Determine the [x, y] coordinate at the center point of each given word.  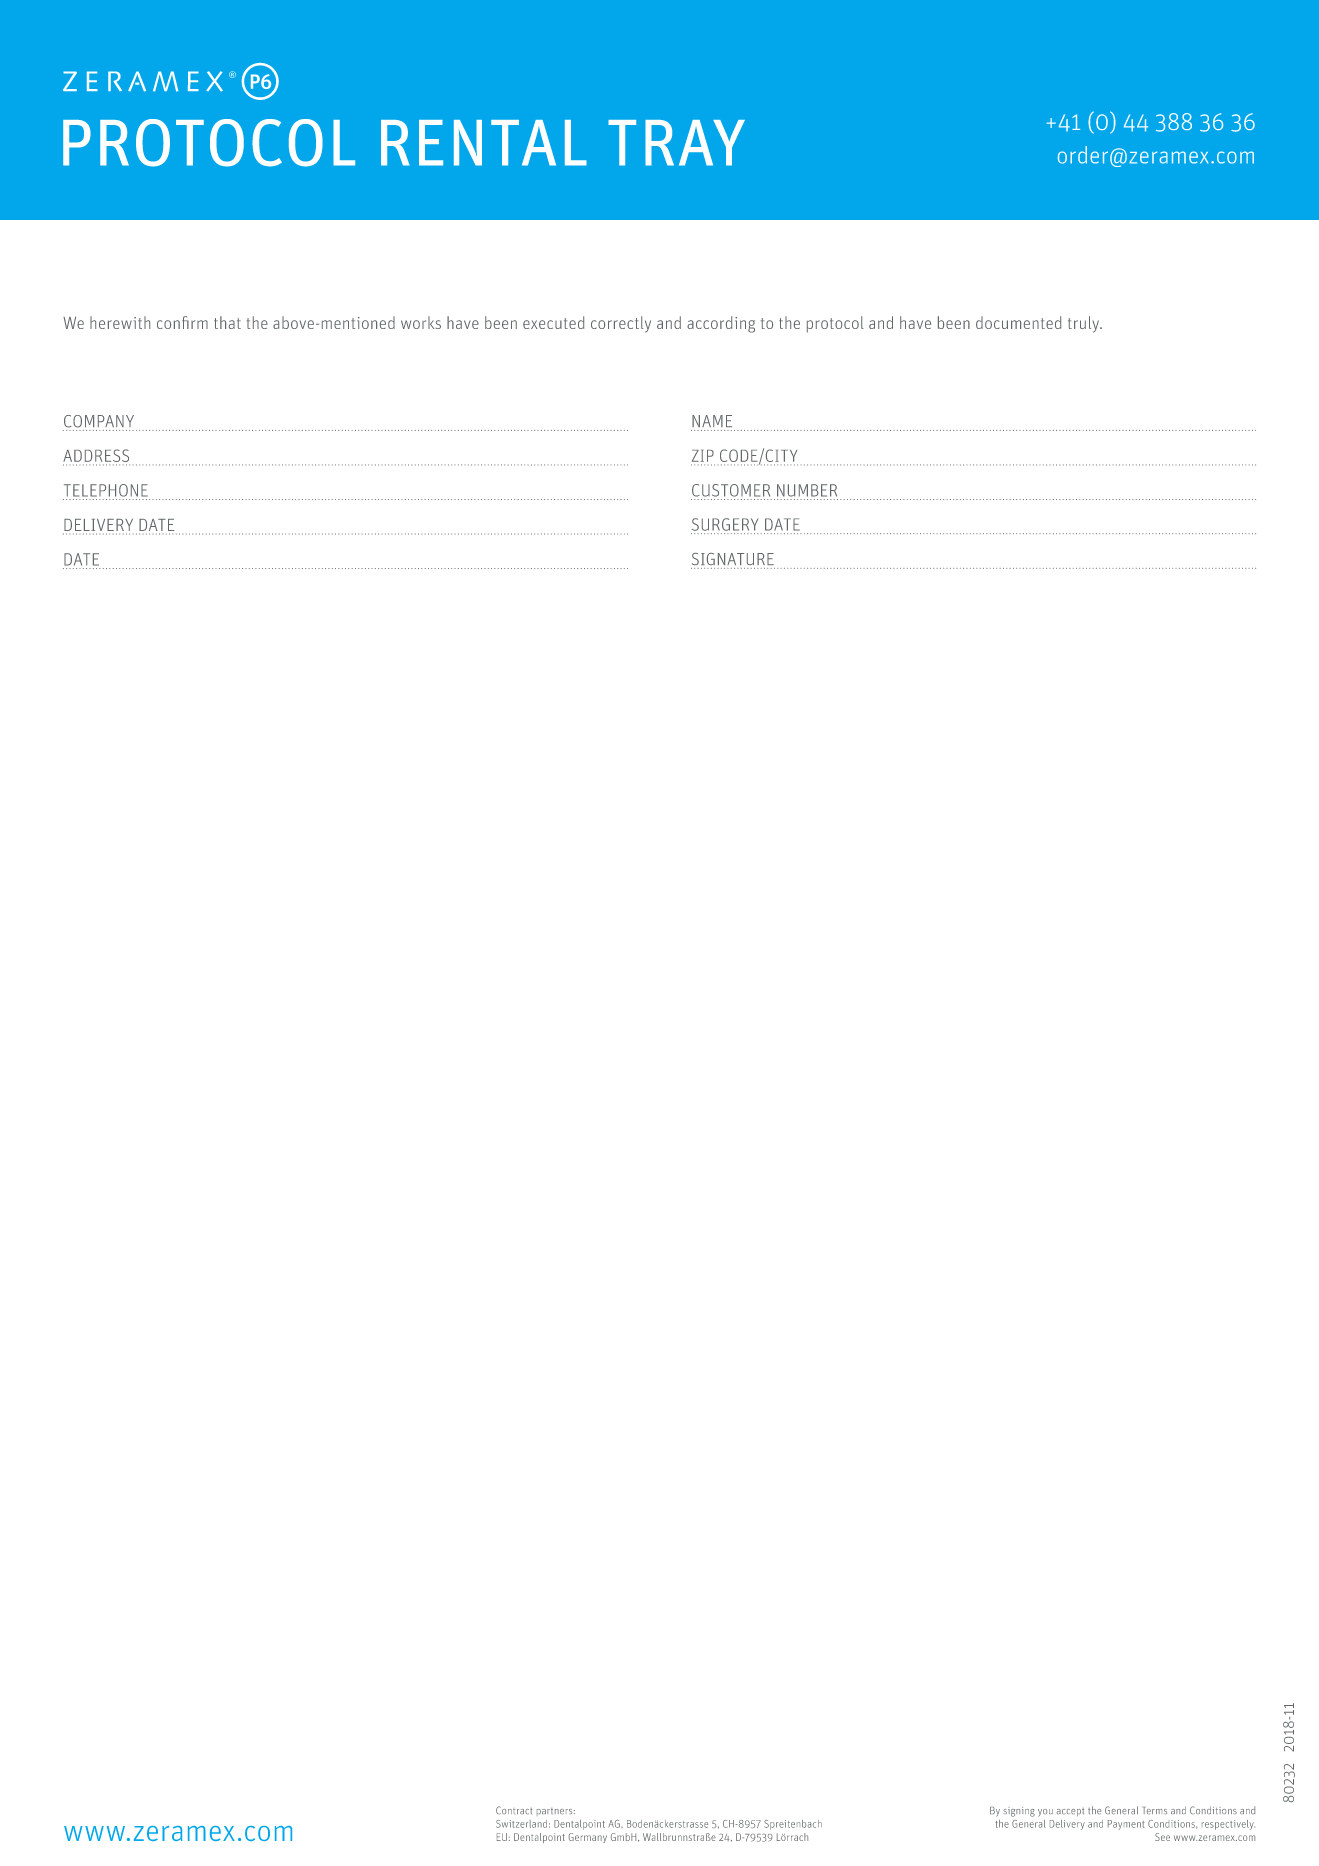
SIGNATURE [733, 559]
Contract [514, 1810]
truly [1085, 324]
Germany [588, 1838]
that [227, 322]
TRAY [676, 143]
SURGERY [725, 524]
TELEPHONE [106, 490]
